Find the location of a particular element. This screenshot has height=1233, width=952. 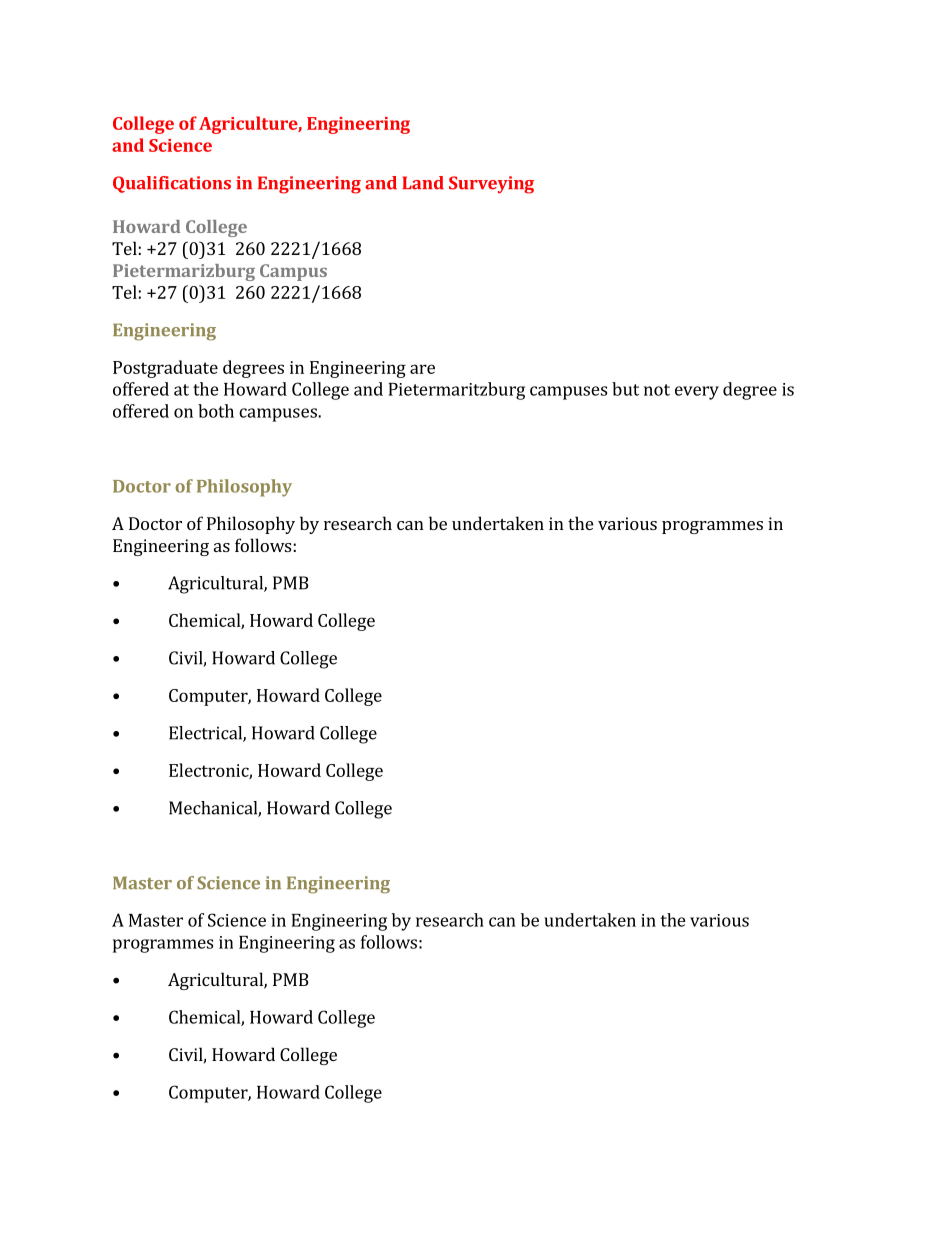

every is located at coordinates (697, 393).
